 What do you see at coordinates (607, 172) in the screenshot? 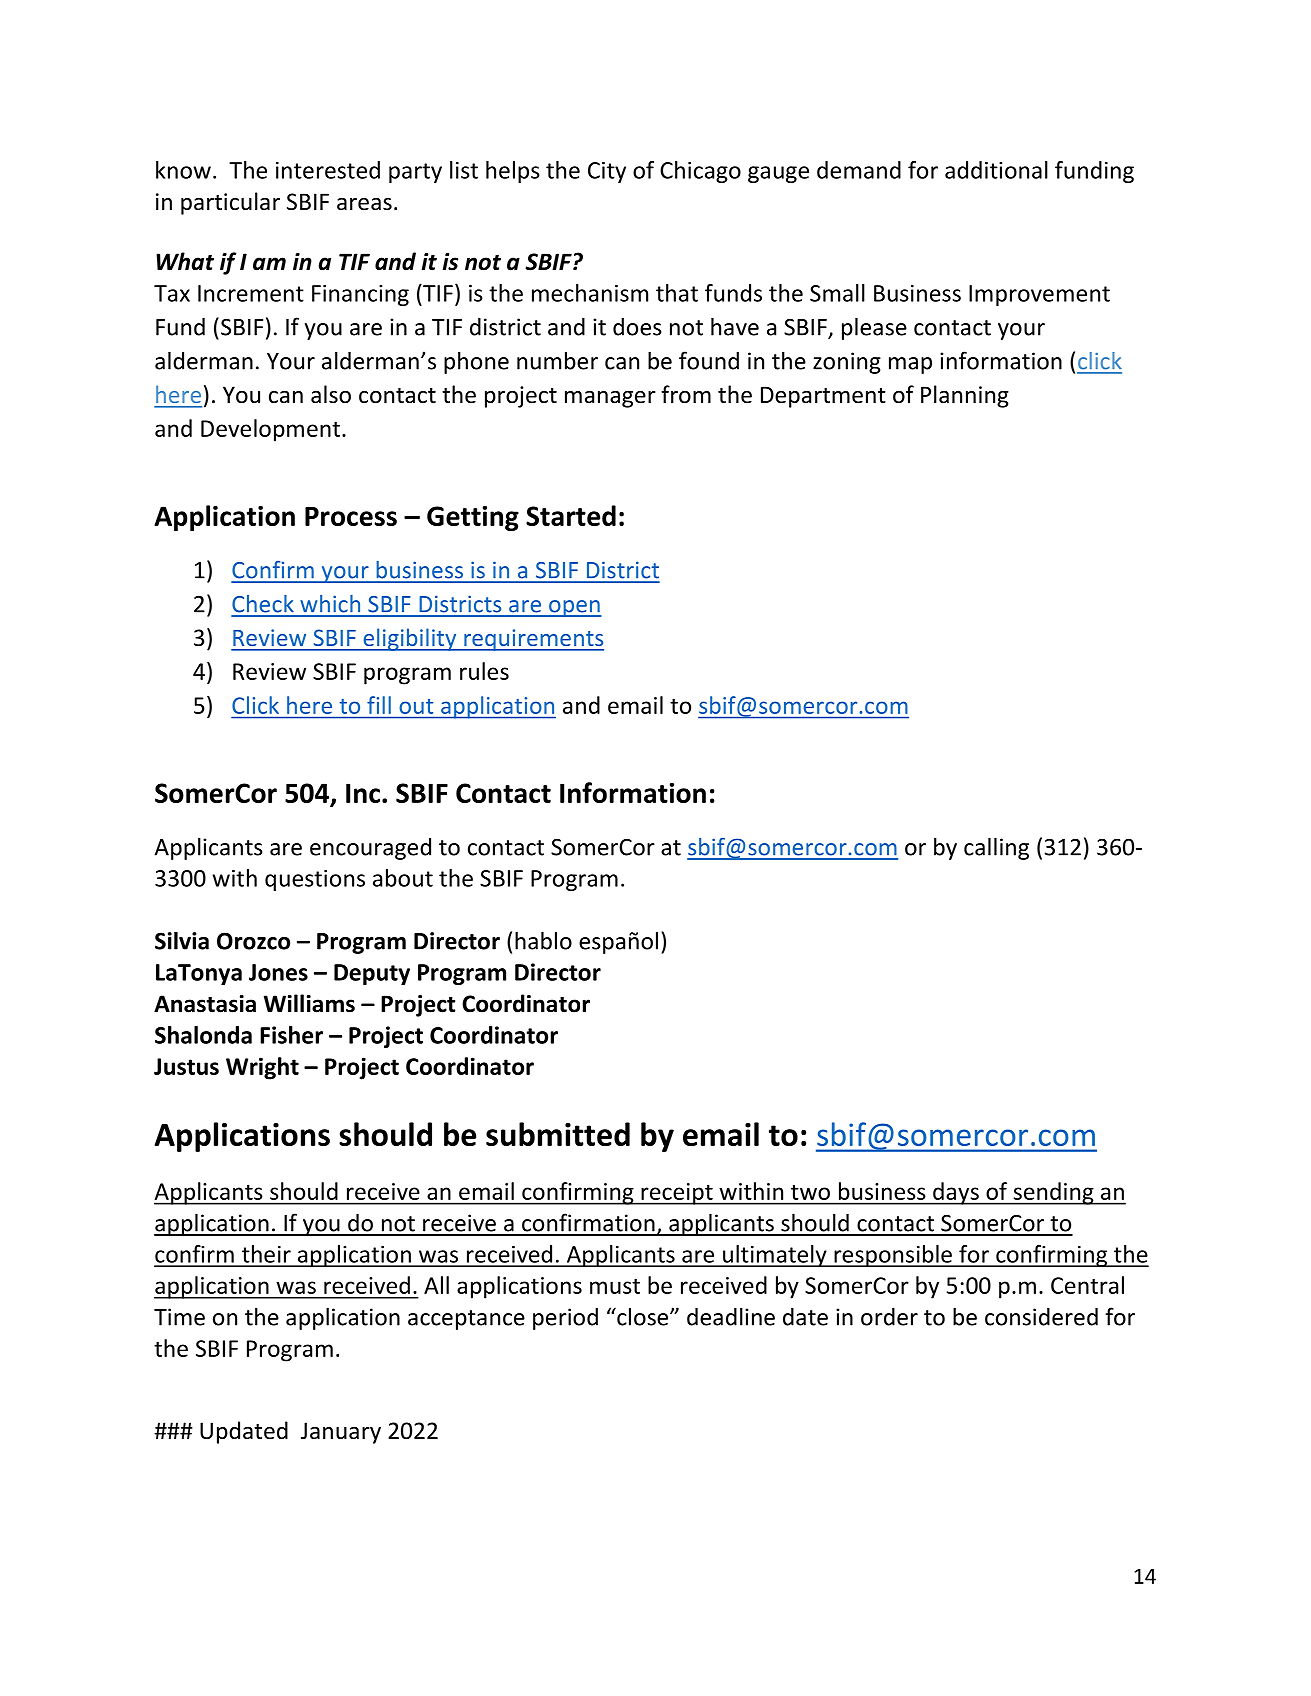
I see `City` at bounding box center [607, 172].
